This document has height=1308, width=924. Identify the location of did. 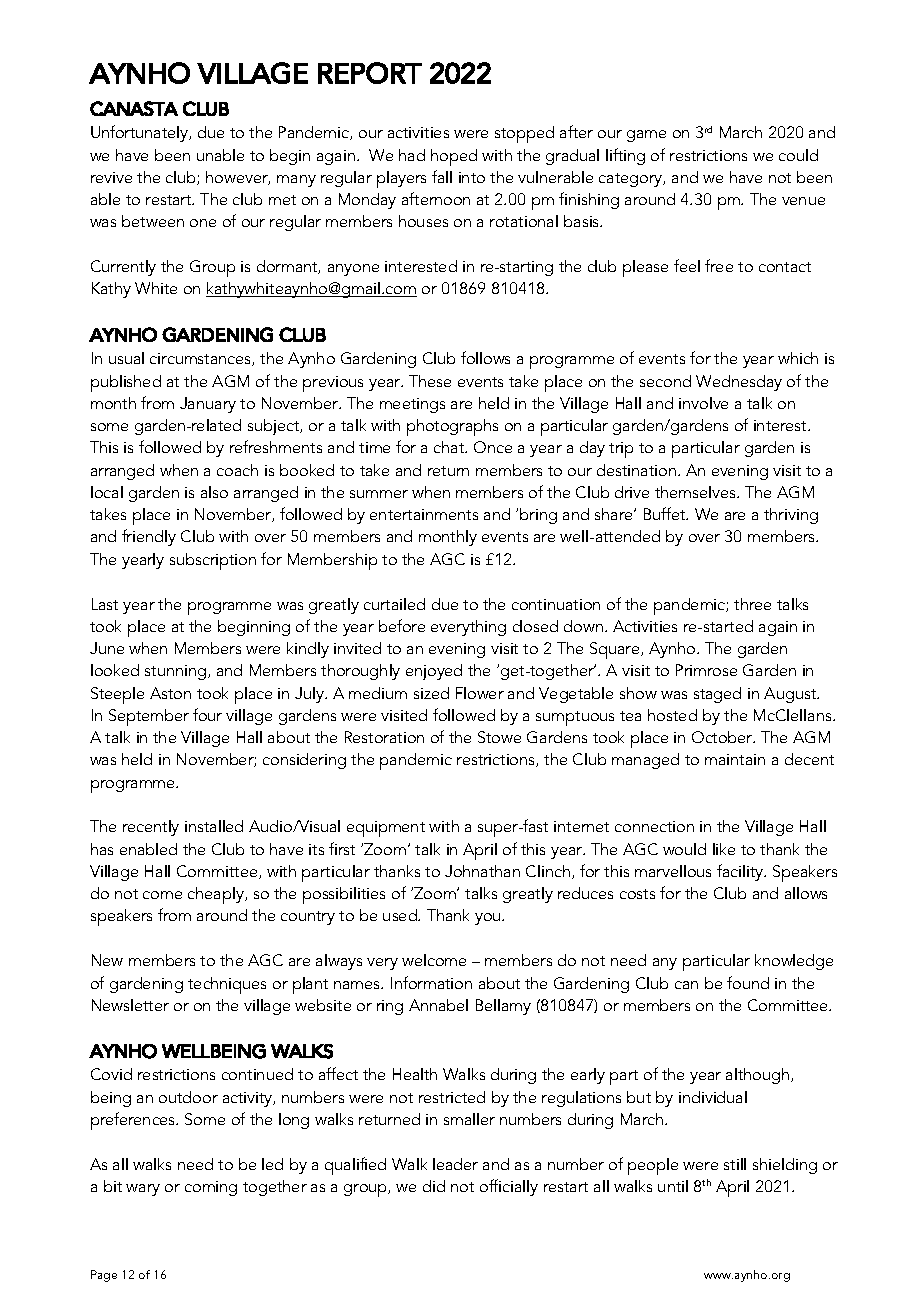
(434, 1186).
